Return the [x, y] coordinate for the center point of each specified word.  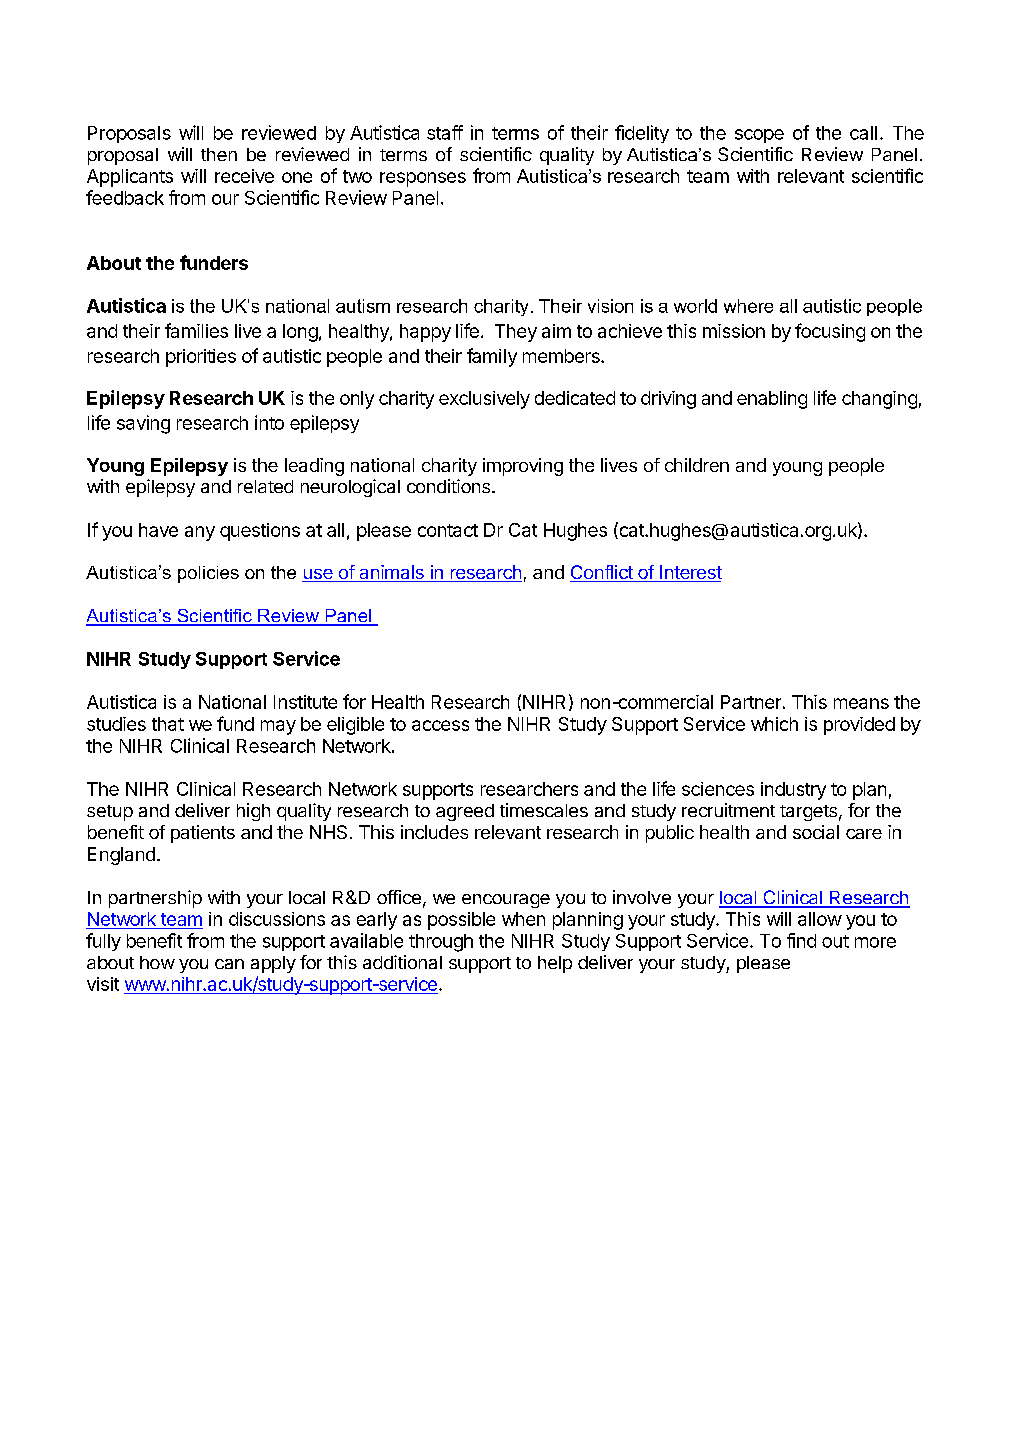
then [219, 154]
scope [759, 136]
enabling [772, 400]
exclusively [484, 400]
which [774, 724]
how [157, 962]
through [441, 943]
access [440, 725]
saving [143, 424]
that [168, 724]
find [801, 940]
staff [445, 132]
